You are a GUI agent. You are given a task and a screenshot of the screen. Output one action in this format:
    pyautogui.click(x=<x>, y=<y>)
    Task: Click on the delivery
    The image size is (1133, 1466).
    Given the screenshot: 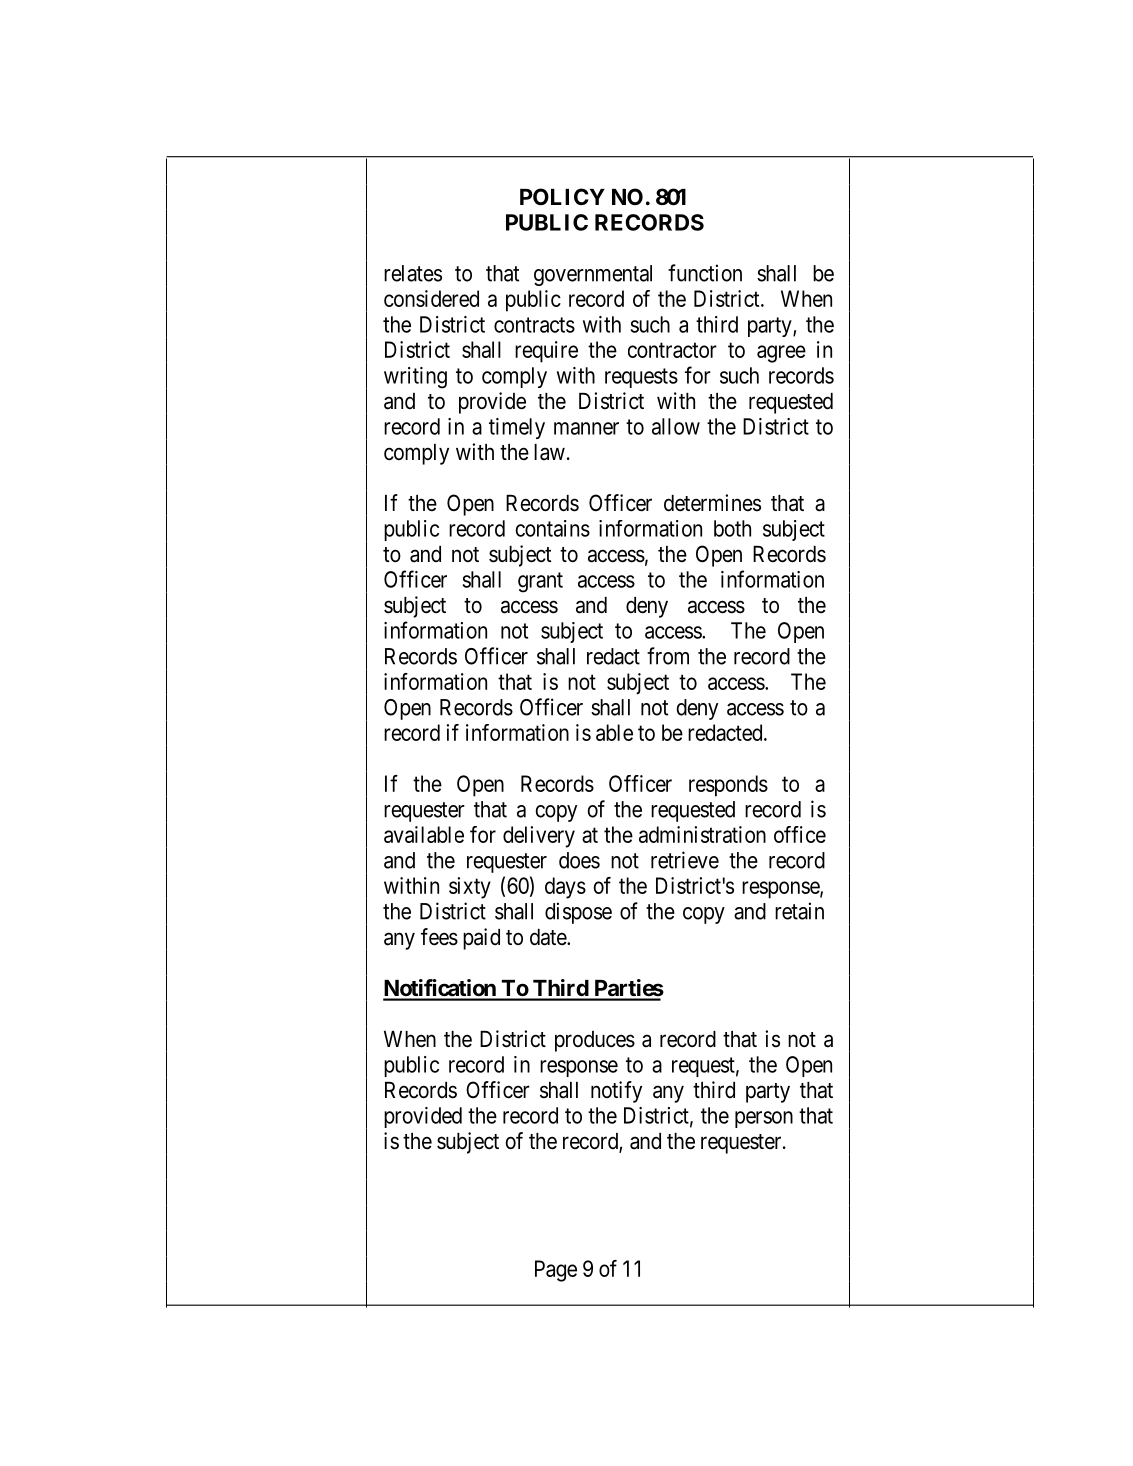 What is the action you would take?
    pyautogui.click(x=539, y=837)
